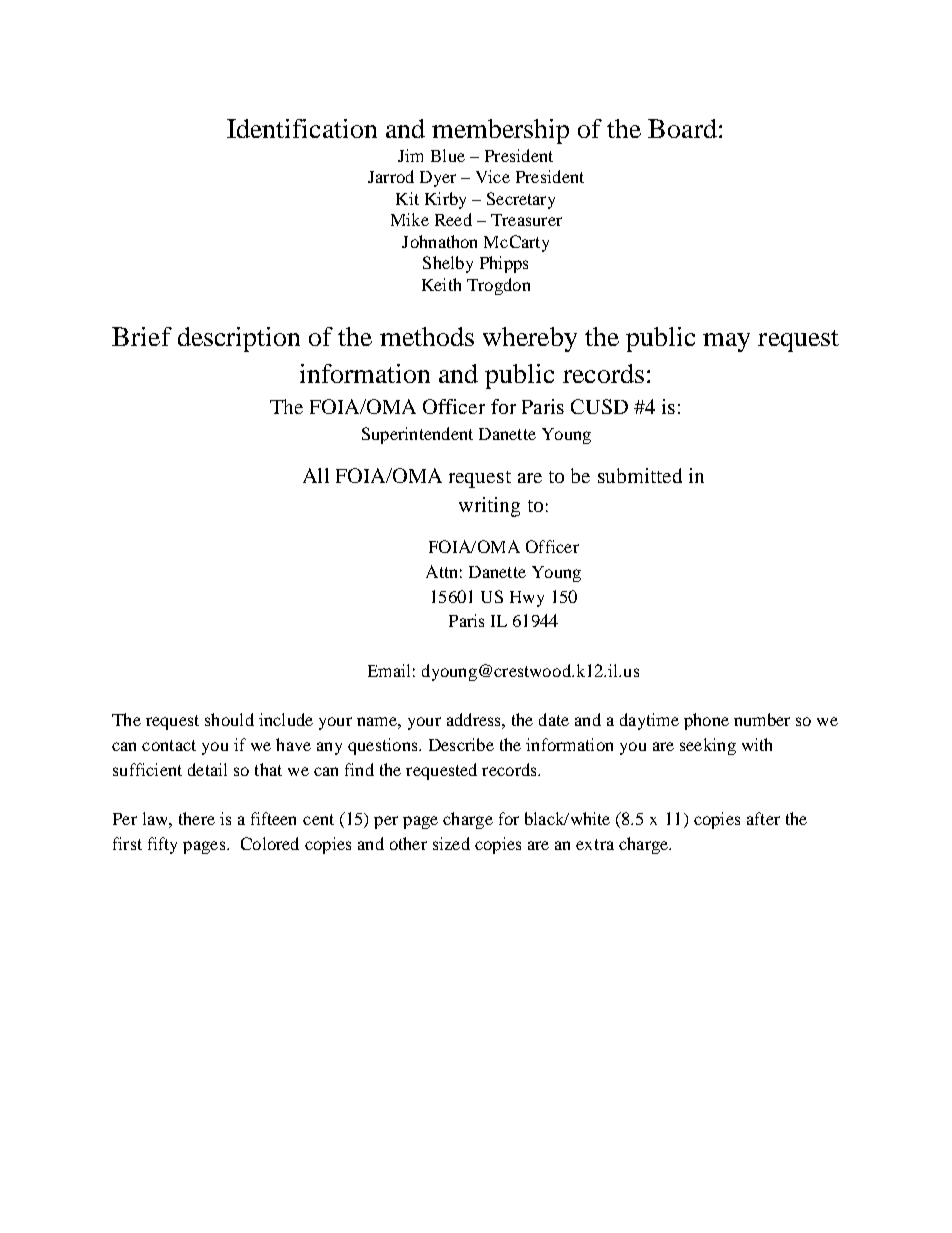  I want to click on submitted, so click(640, 475).
